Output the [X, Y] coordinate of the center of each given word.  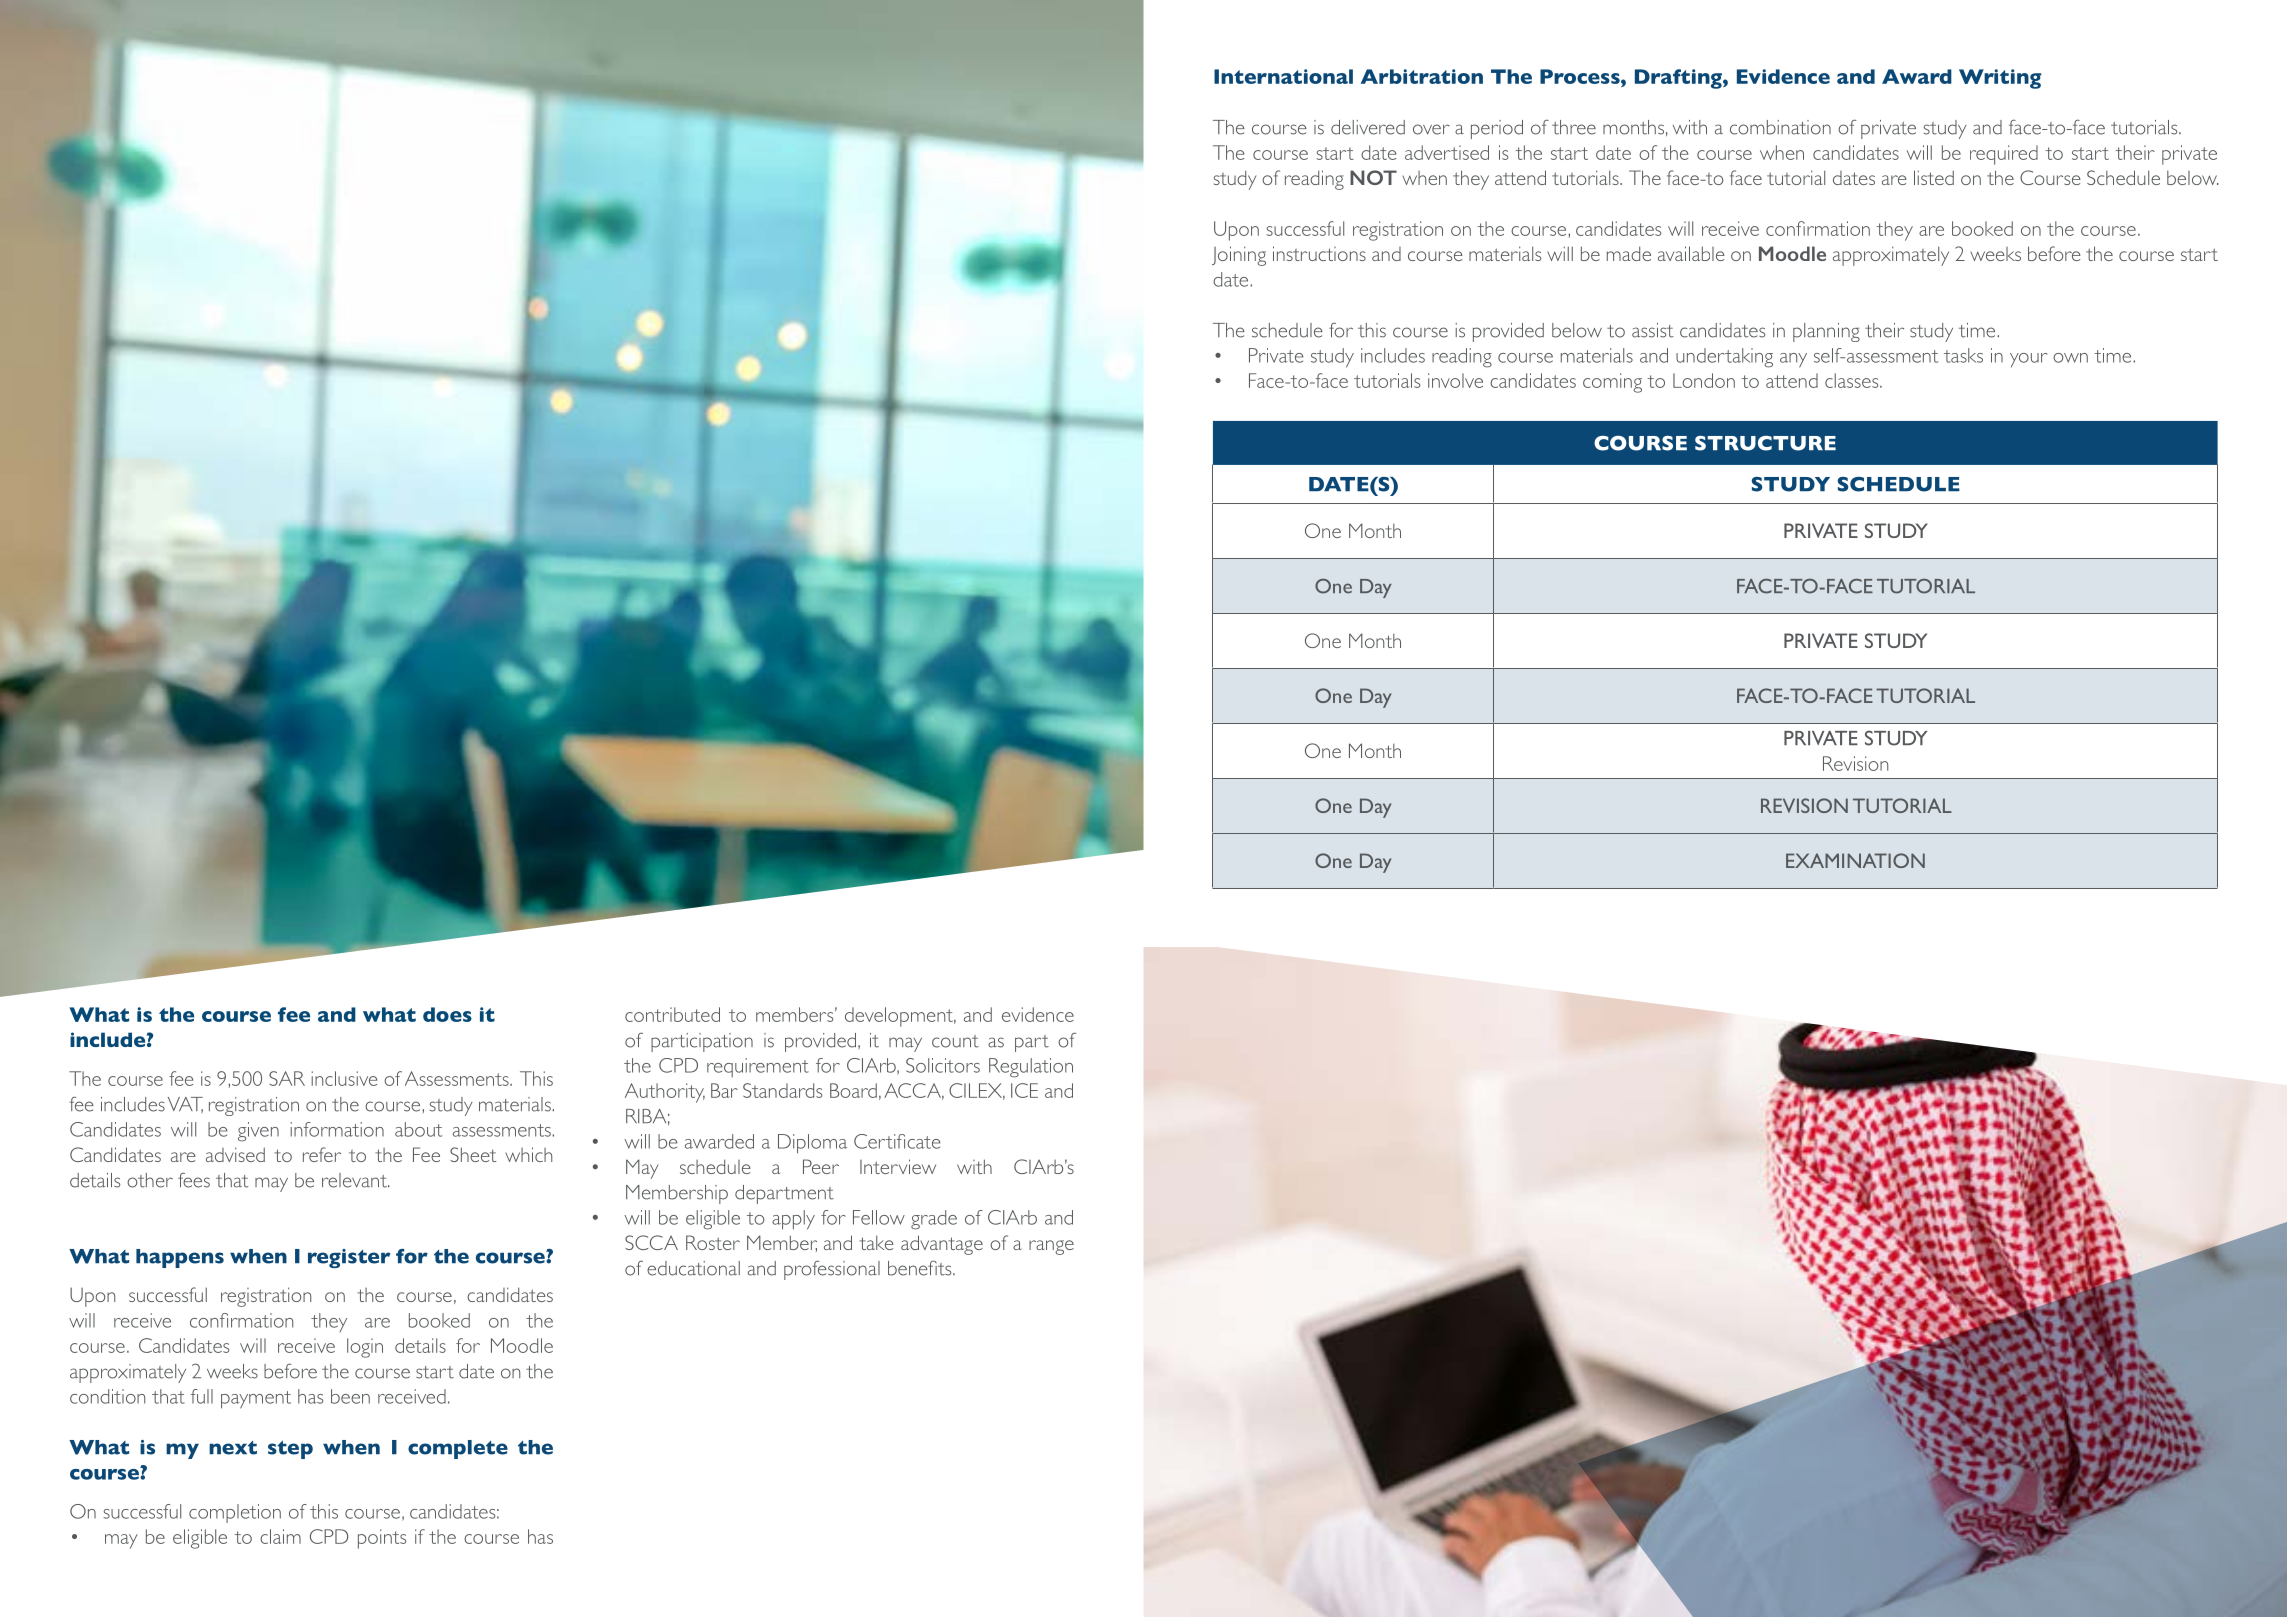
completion [235, 1513]
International [1283, 76]
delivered [1368, 127]
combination [1780, 127]
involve [1455, 380]
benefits [921, 1268]
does [447, 1014]
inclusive [344, 1078]
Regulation [1031, 1068]
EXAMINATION [1855, 860]
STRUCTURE [1765, 443]
